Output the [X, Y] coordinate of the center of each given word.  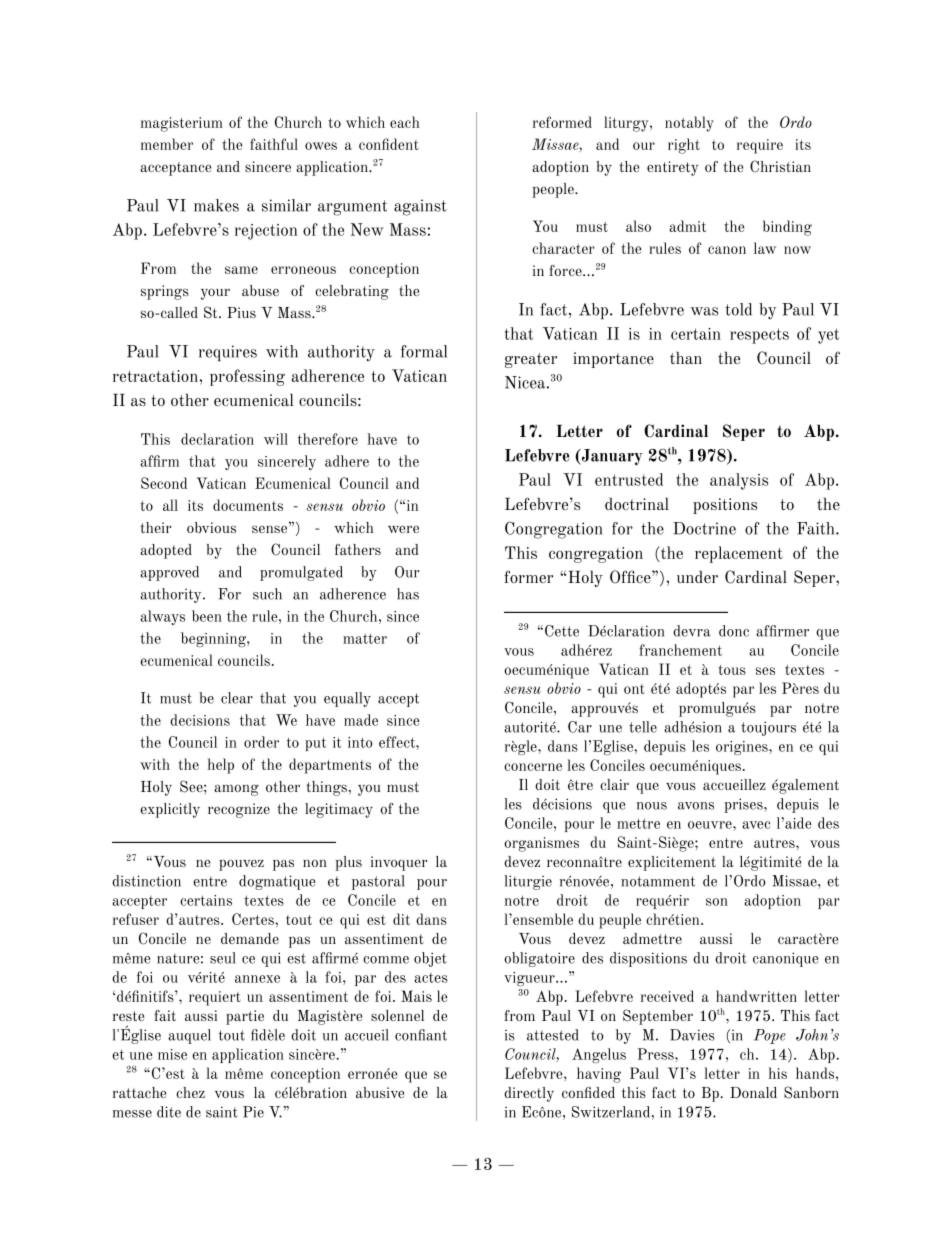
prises [744, 805]
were [403, 529]
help [220, 766]
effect [398, 742]
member [167, 144]
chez [190, 1092]
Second [164, 483]
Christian [780, 166]
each [404, 122]
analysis [739, 481]
